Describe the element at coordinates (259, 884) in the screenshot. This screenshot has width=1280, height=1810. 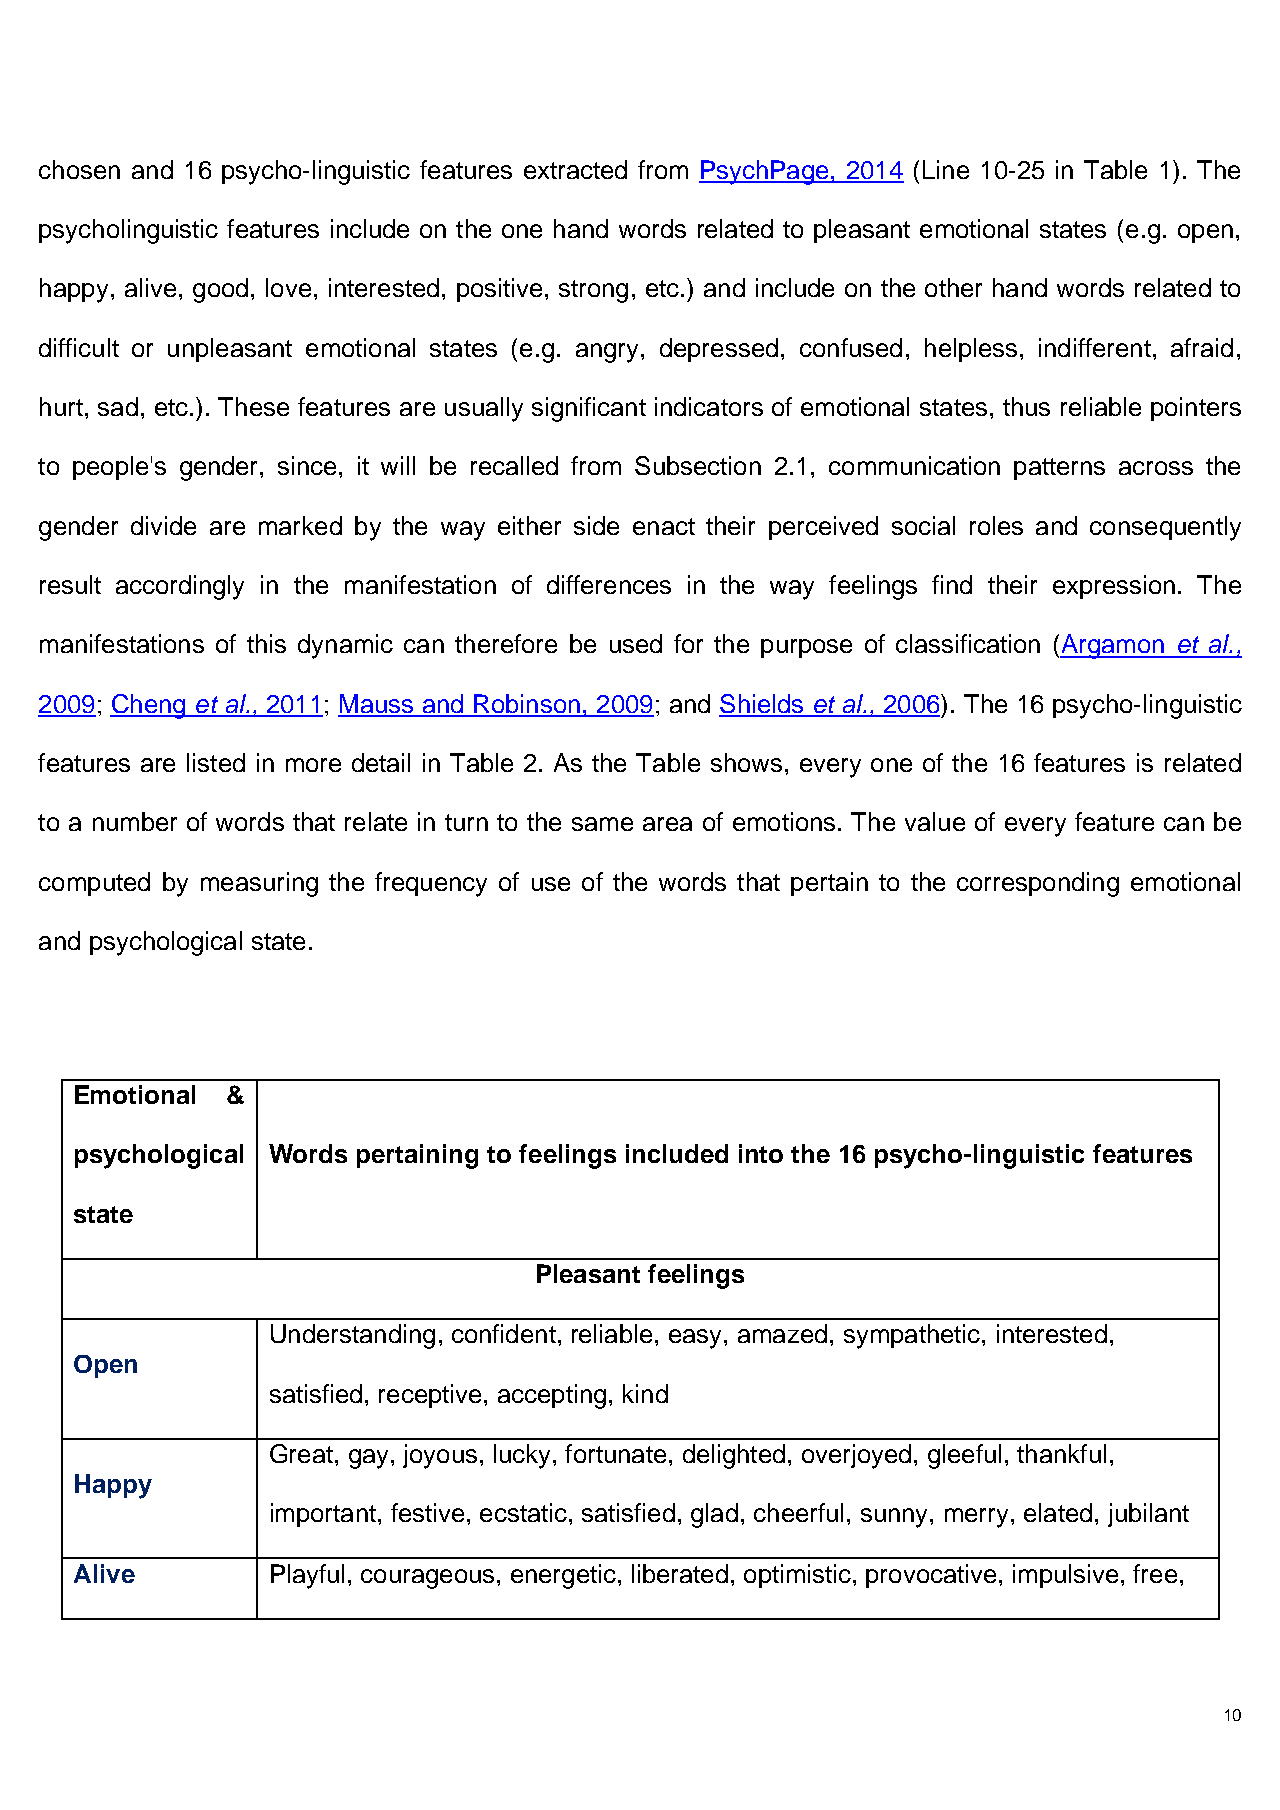
I see `measuring` at that location.
